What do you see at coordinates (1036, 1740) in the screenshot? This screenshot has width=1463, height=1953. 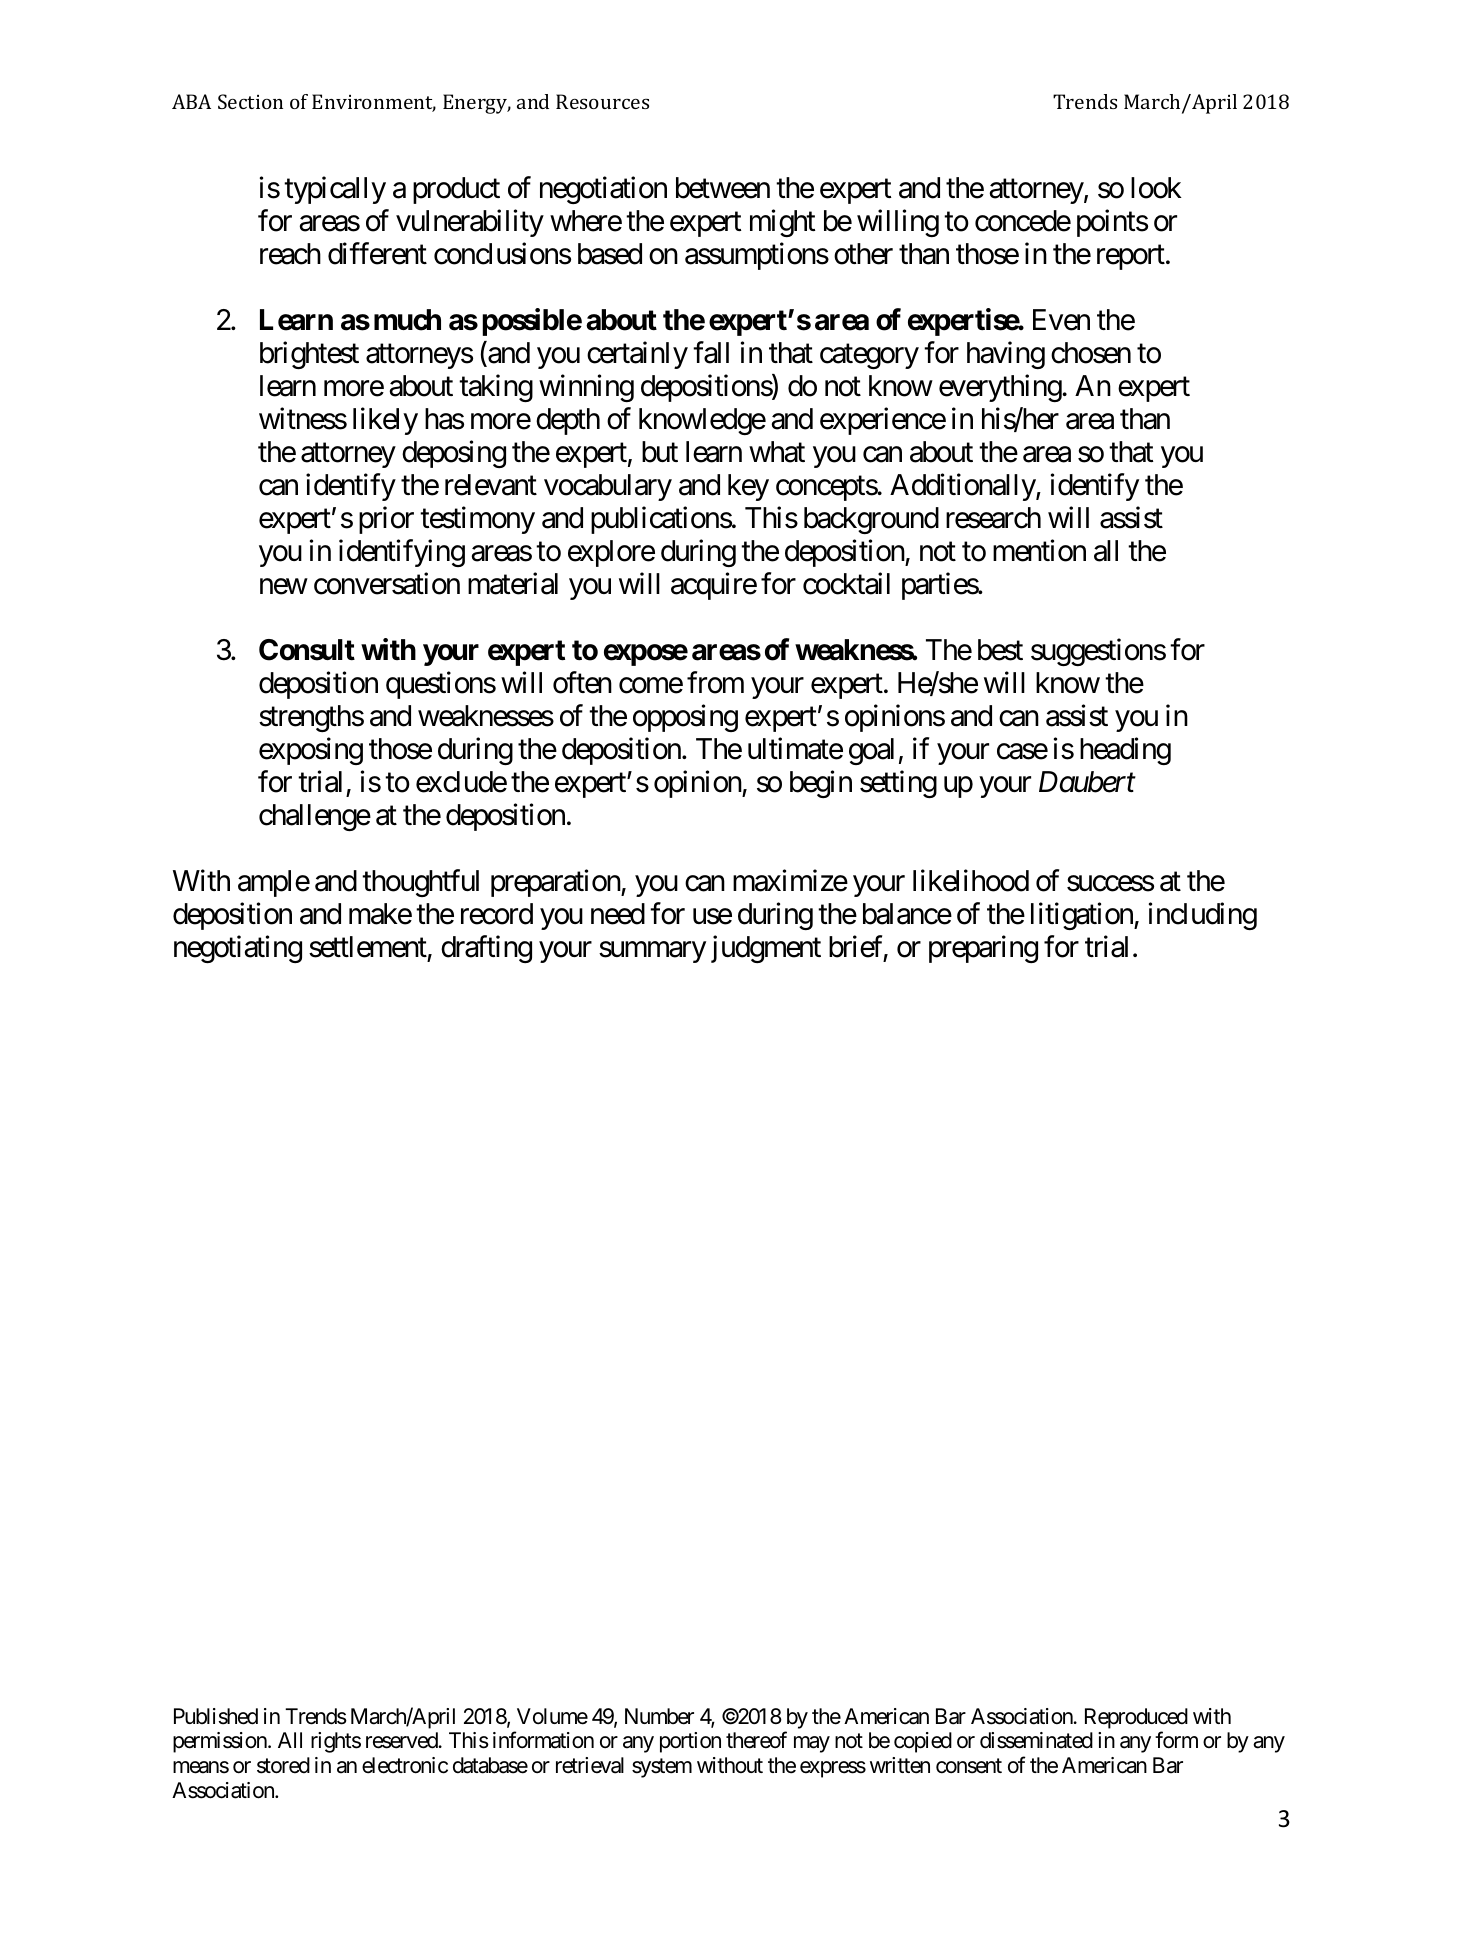 I see `disseminated` at bounding box center [1036, 1740].
